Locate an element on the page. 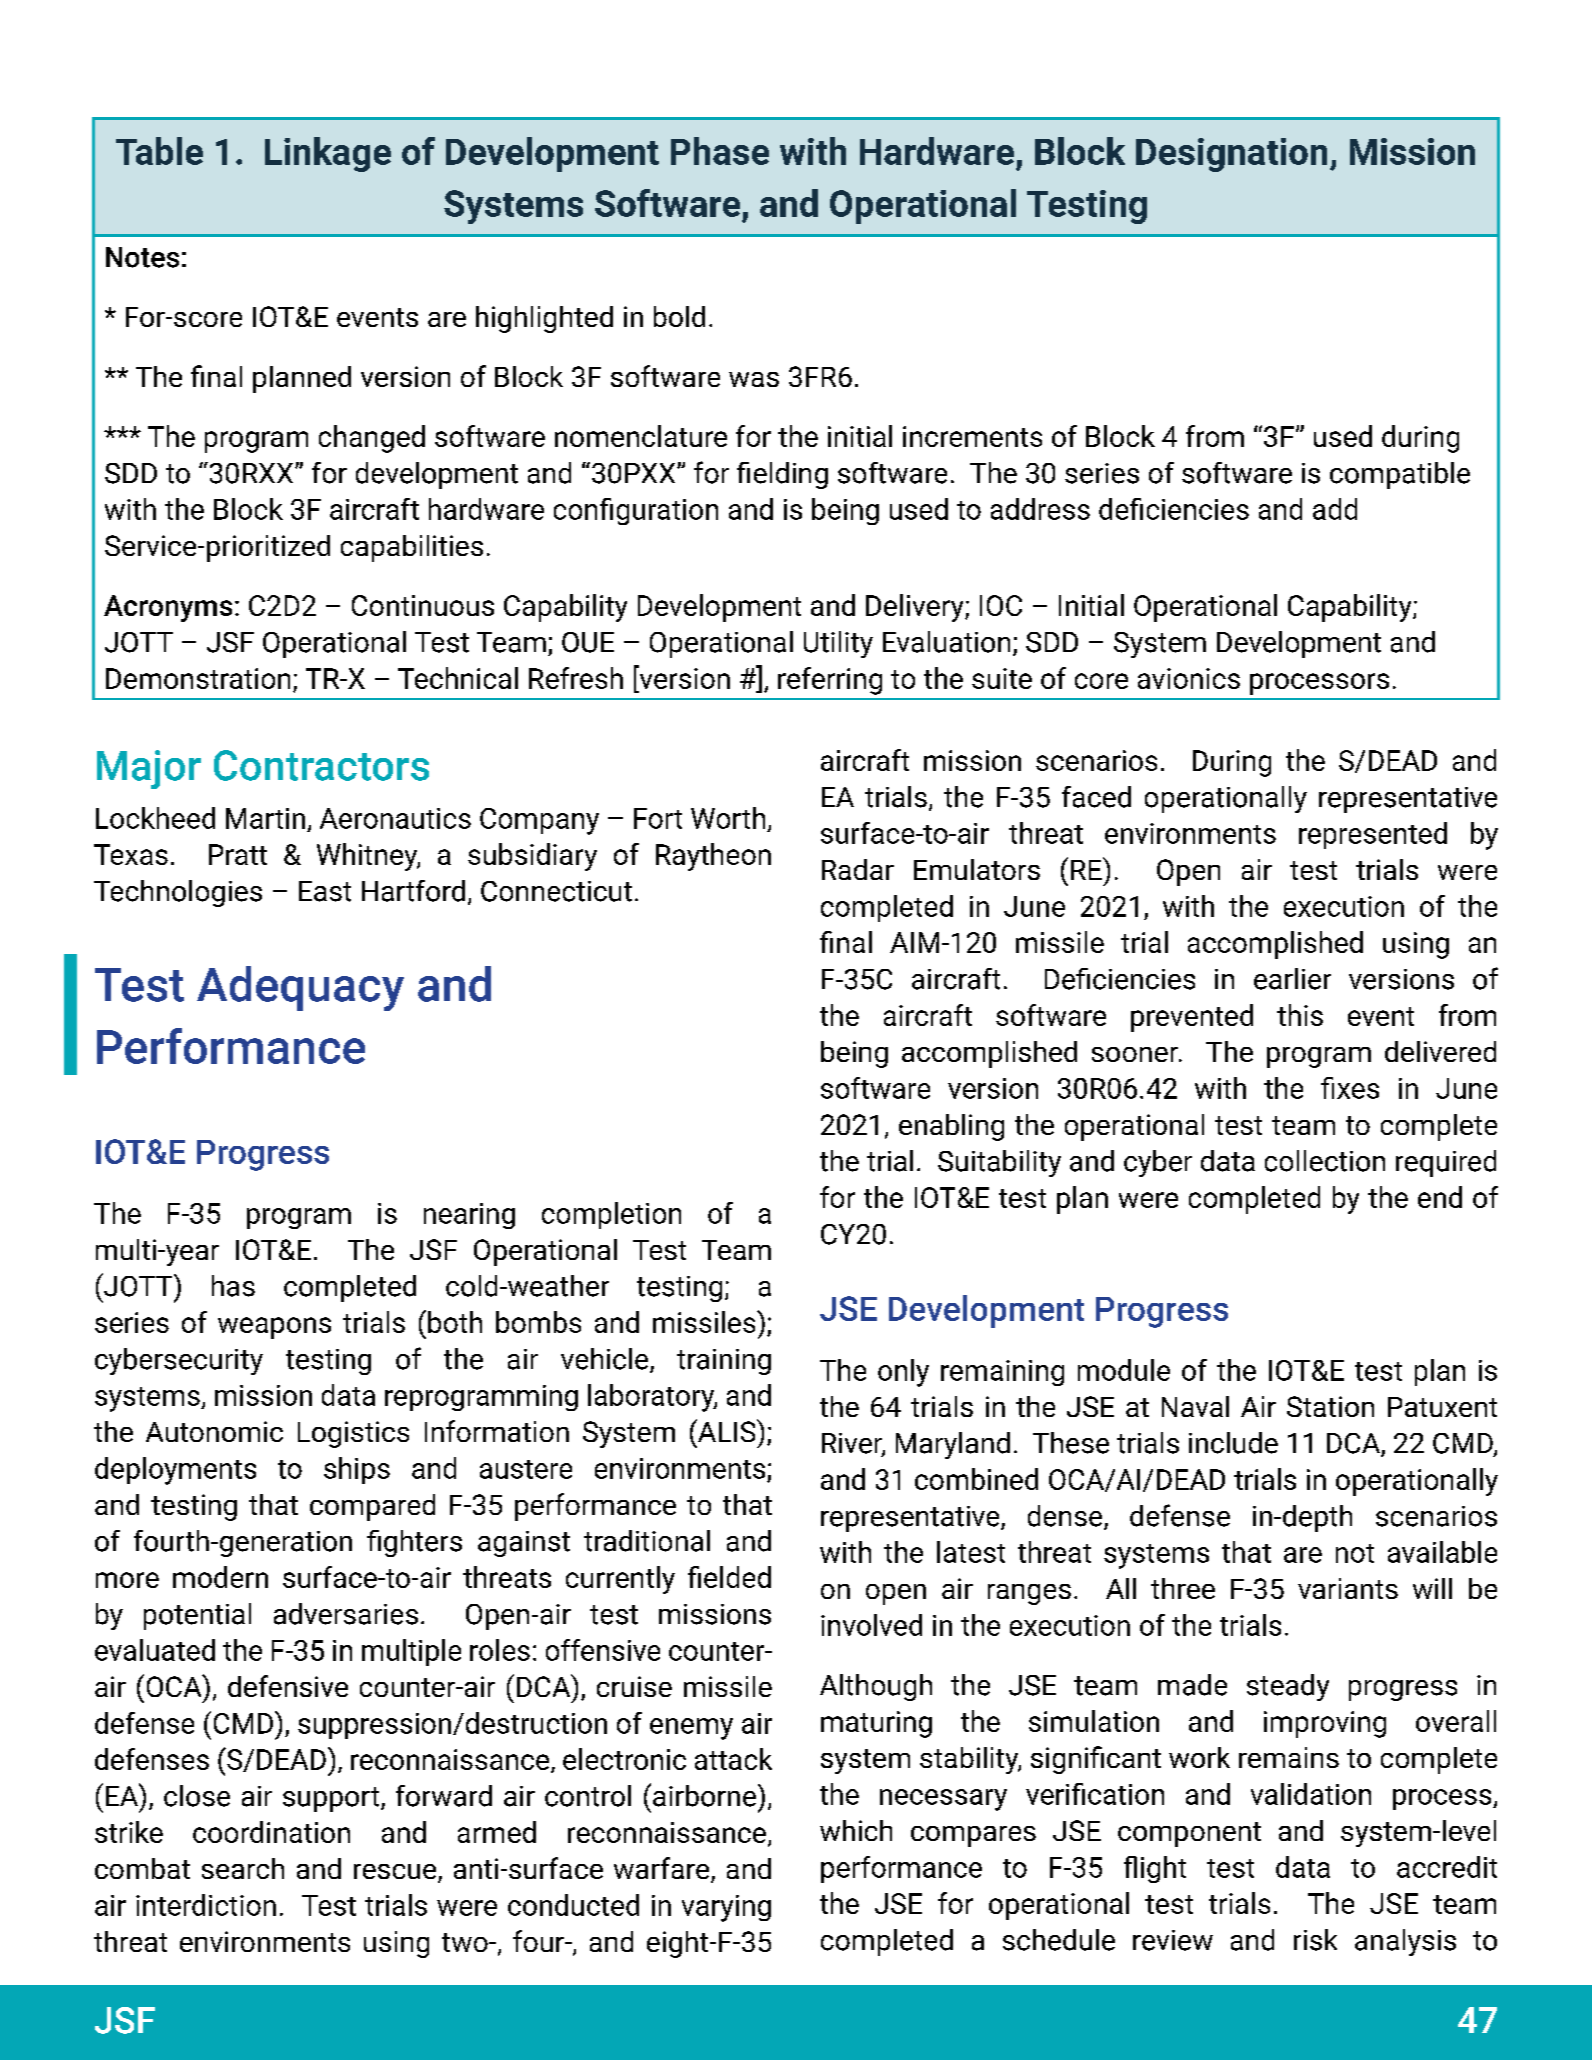  Utility is located at coordinates (838, 644).
